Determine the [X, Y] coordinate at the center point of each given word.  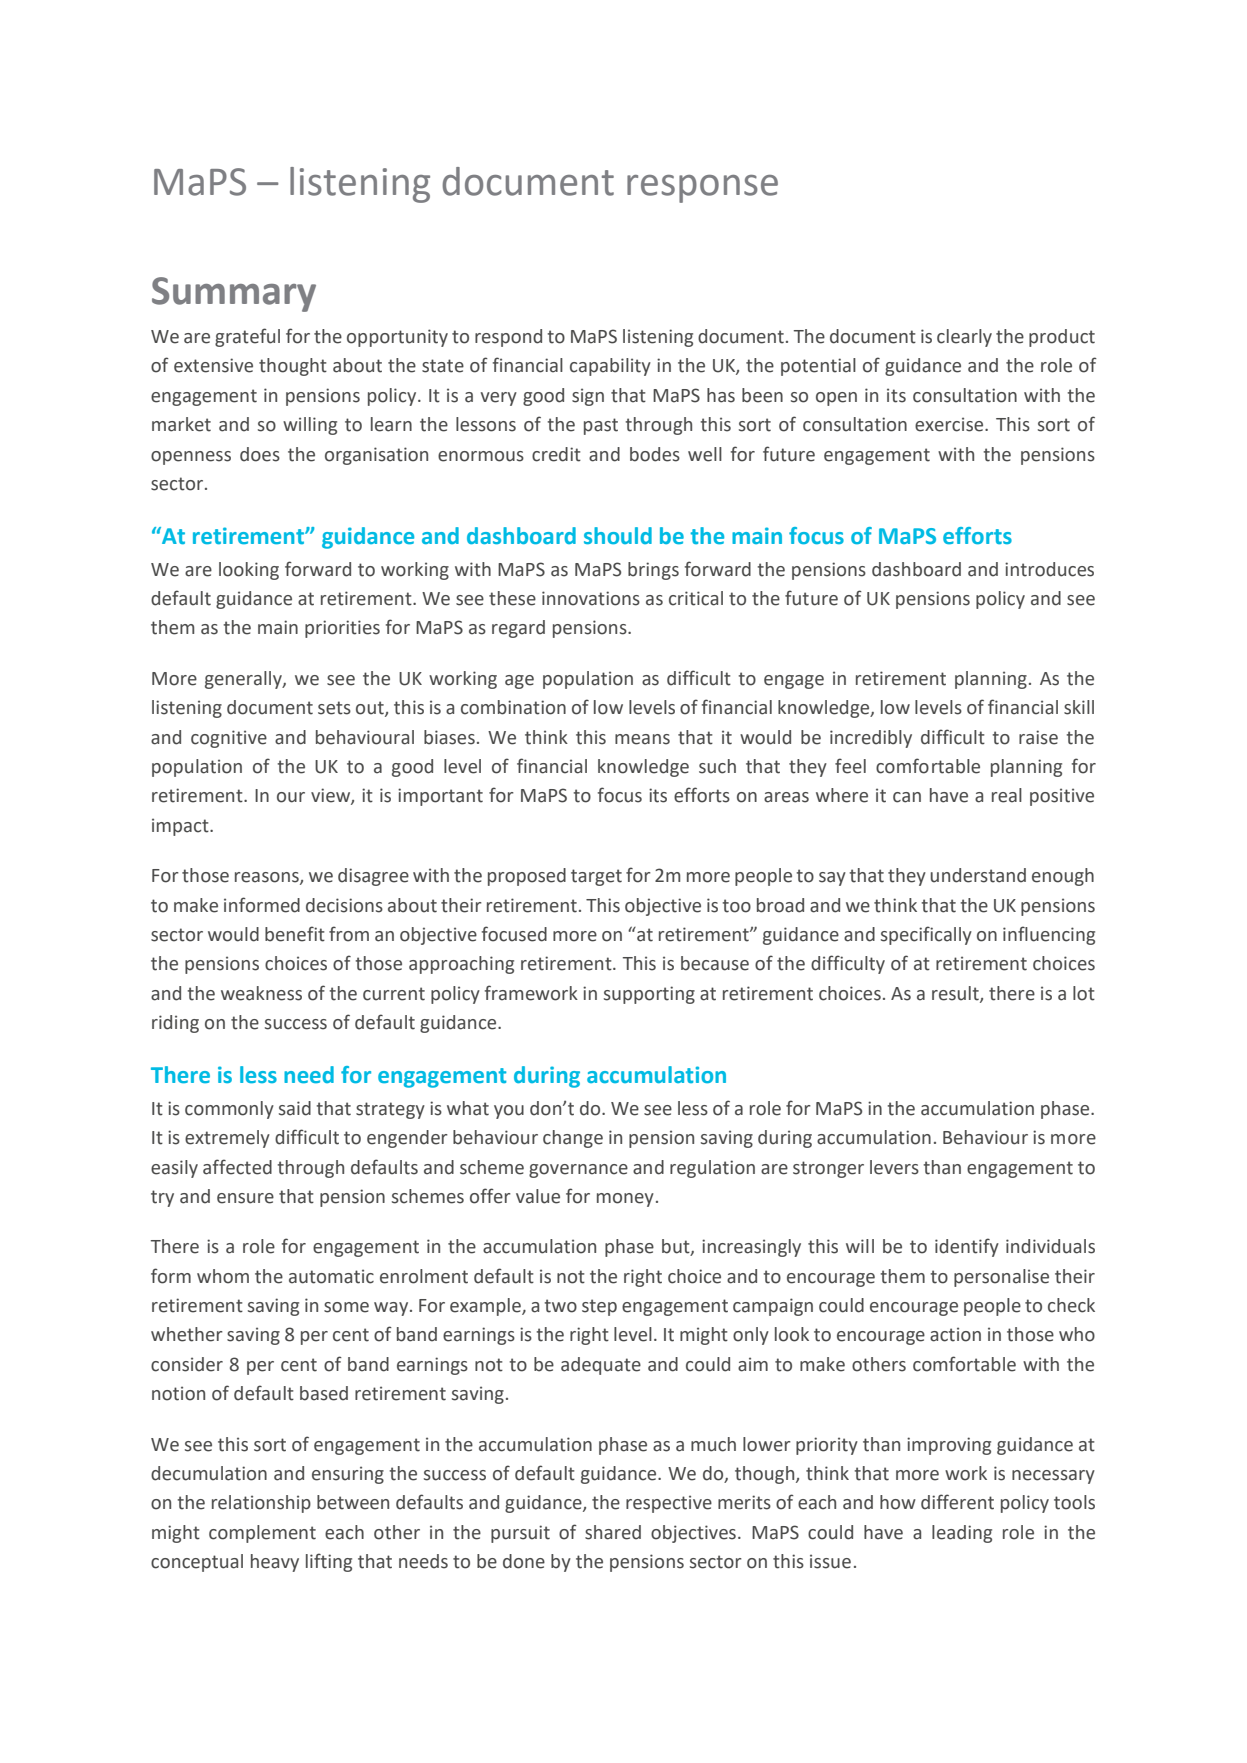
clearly [964, 338]
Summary [234, 294]
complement [262, 1534]
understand [978, 875]
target [596, 877]
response [702, 189]
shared [613, 1532]
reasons [268, 878]
